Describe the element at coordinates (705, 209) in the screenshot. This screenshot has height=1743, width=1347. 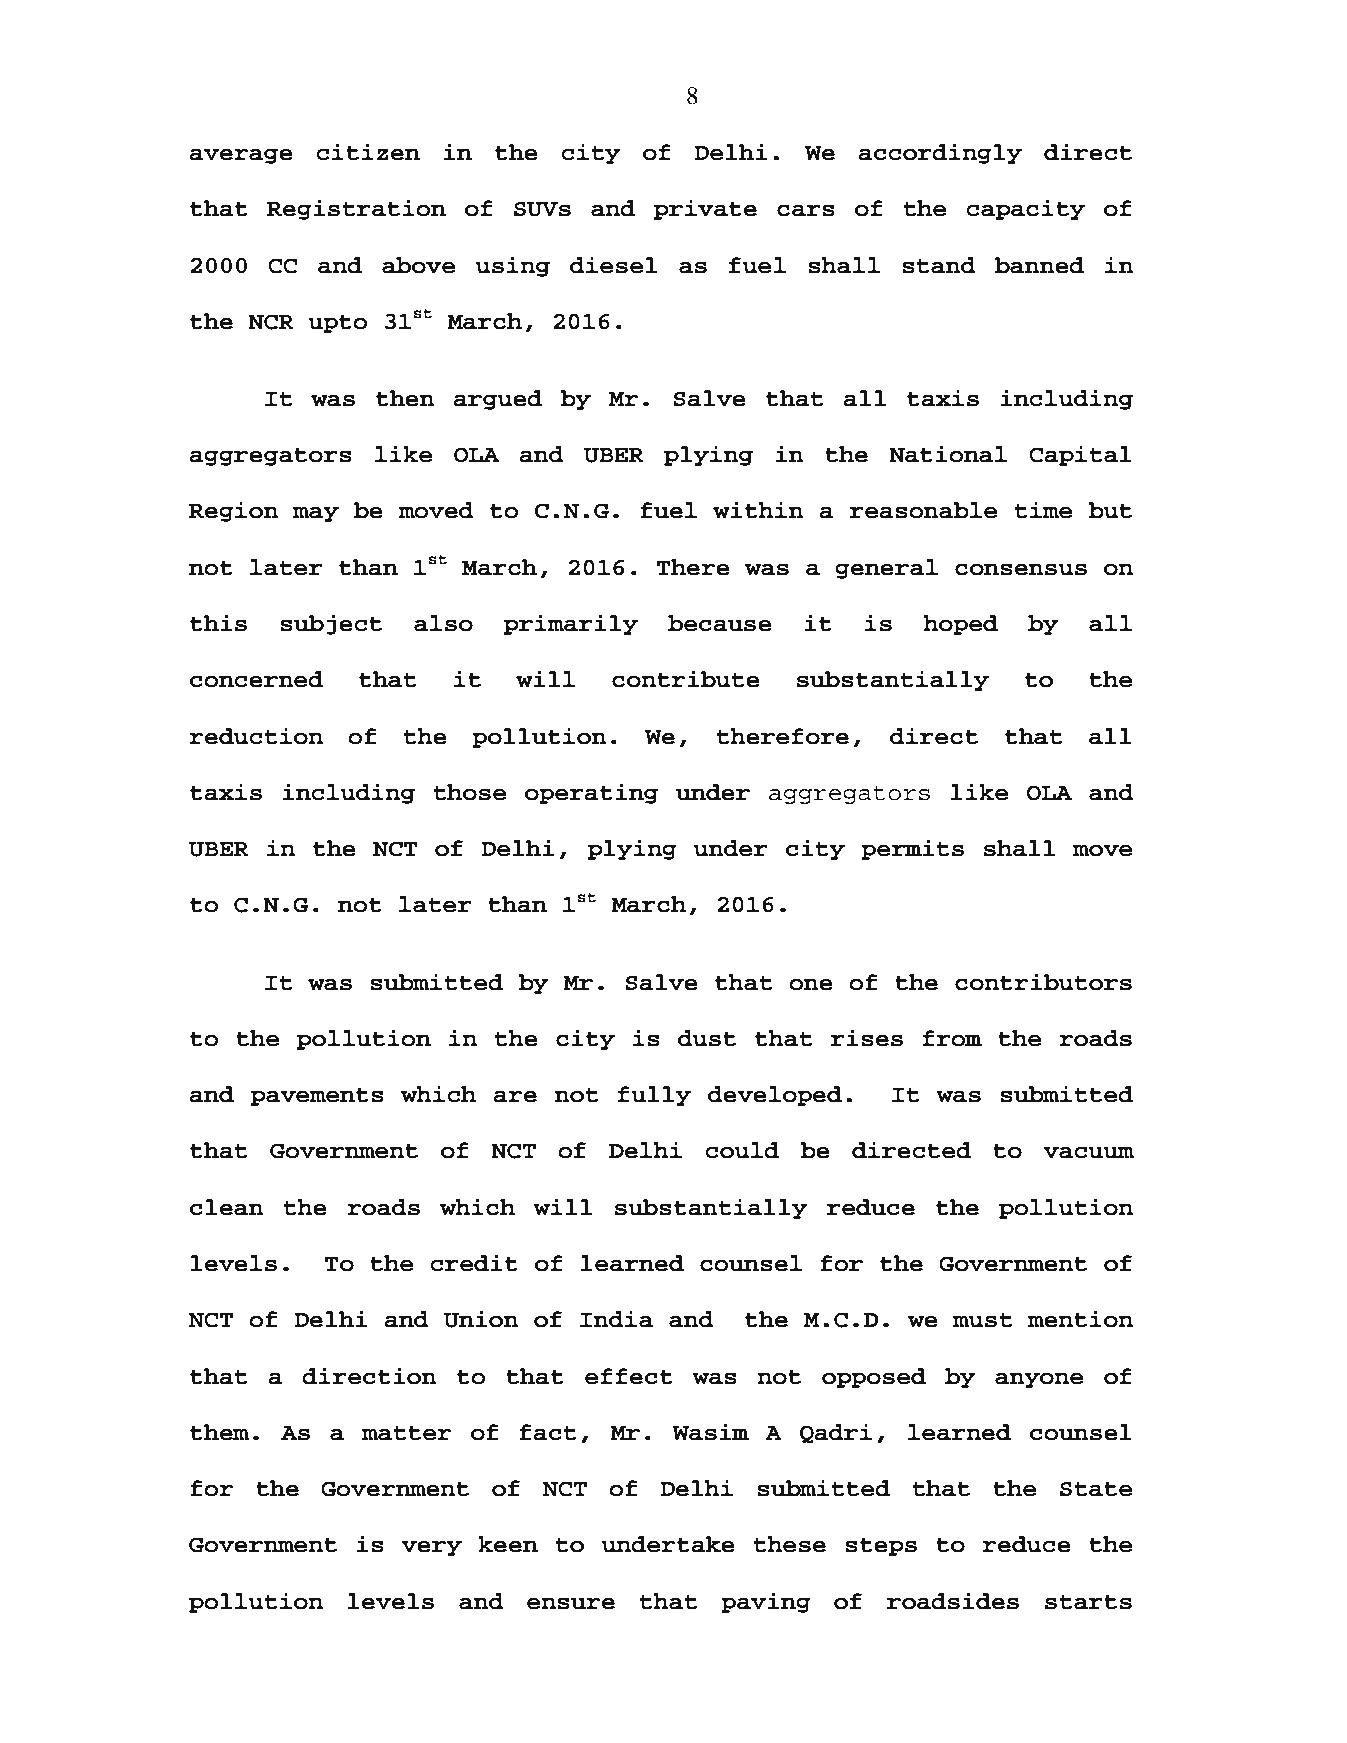
I see `private` at that location.
